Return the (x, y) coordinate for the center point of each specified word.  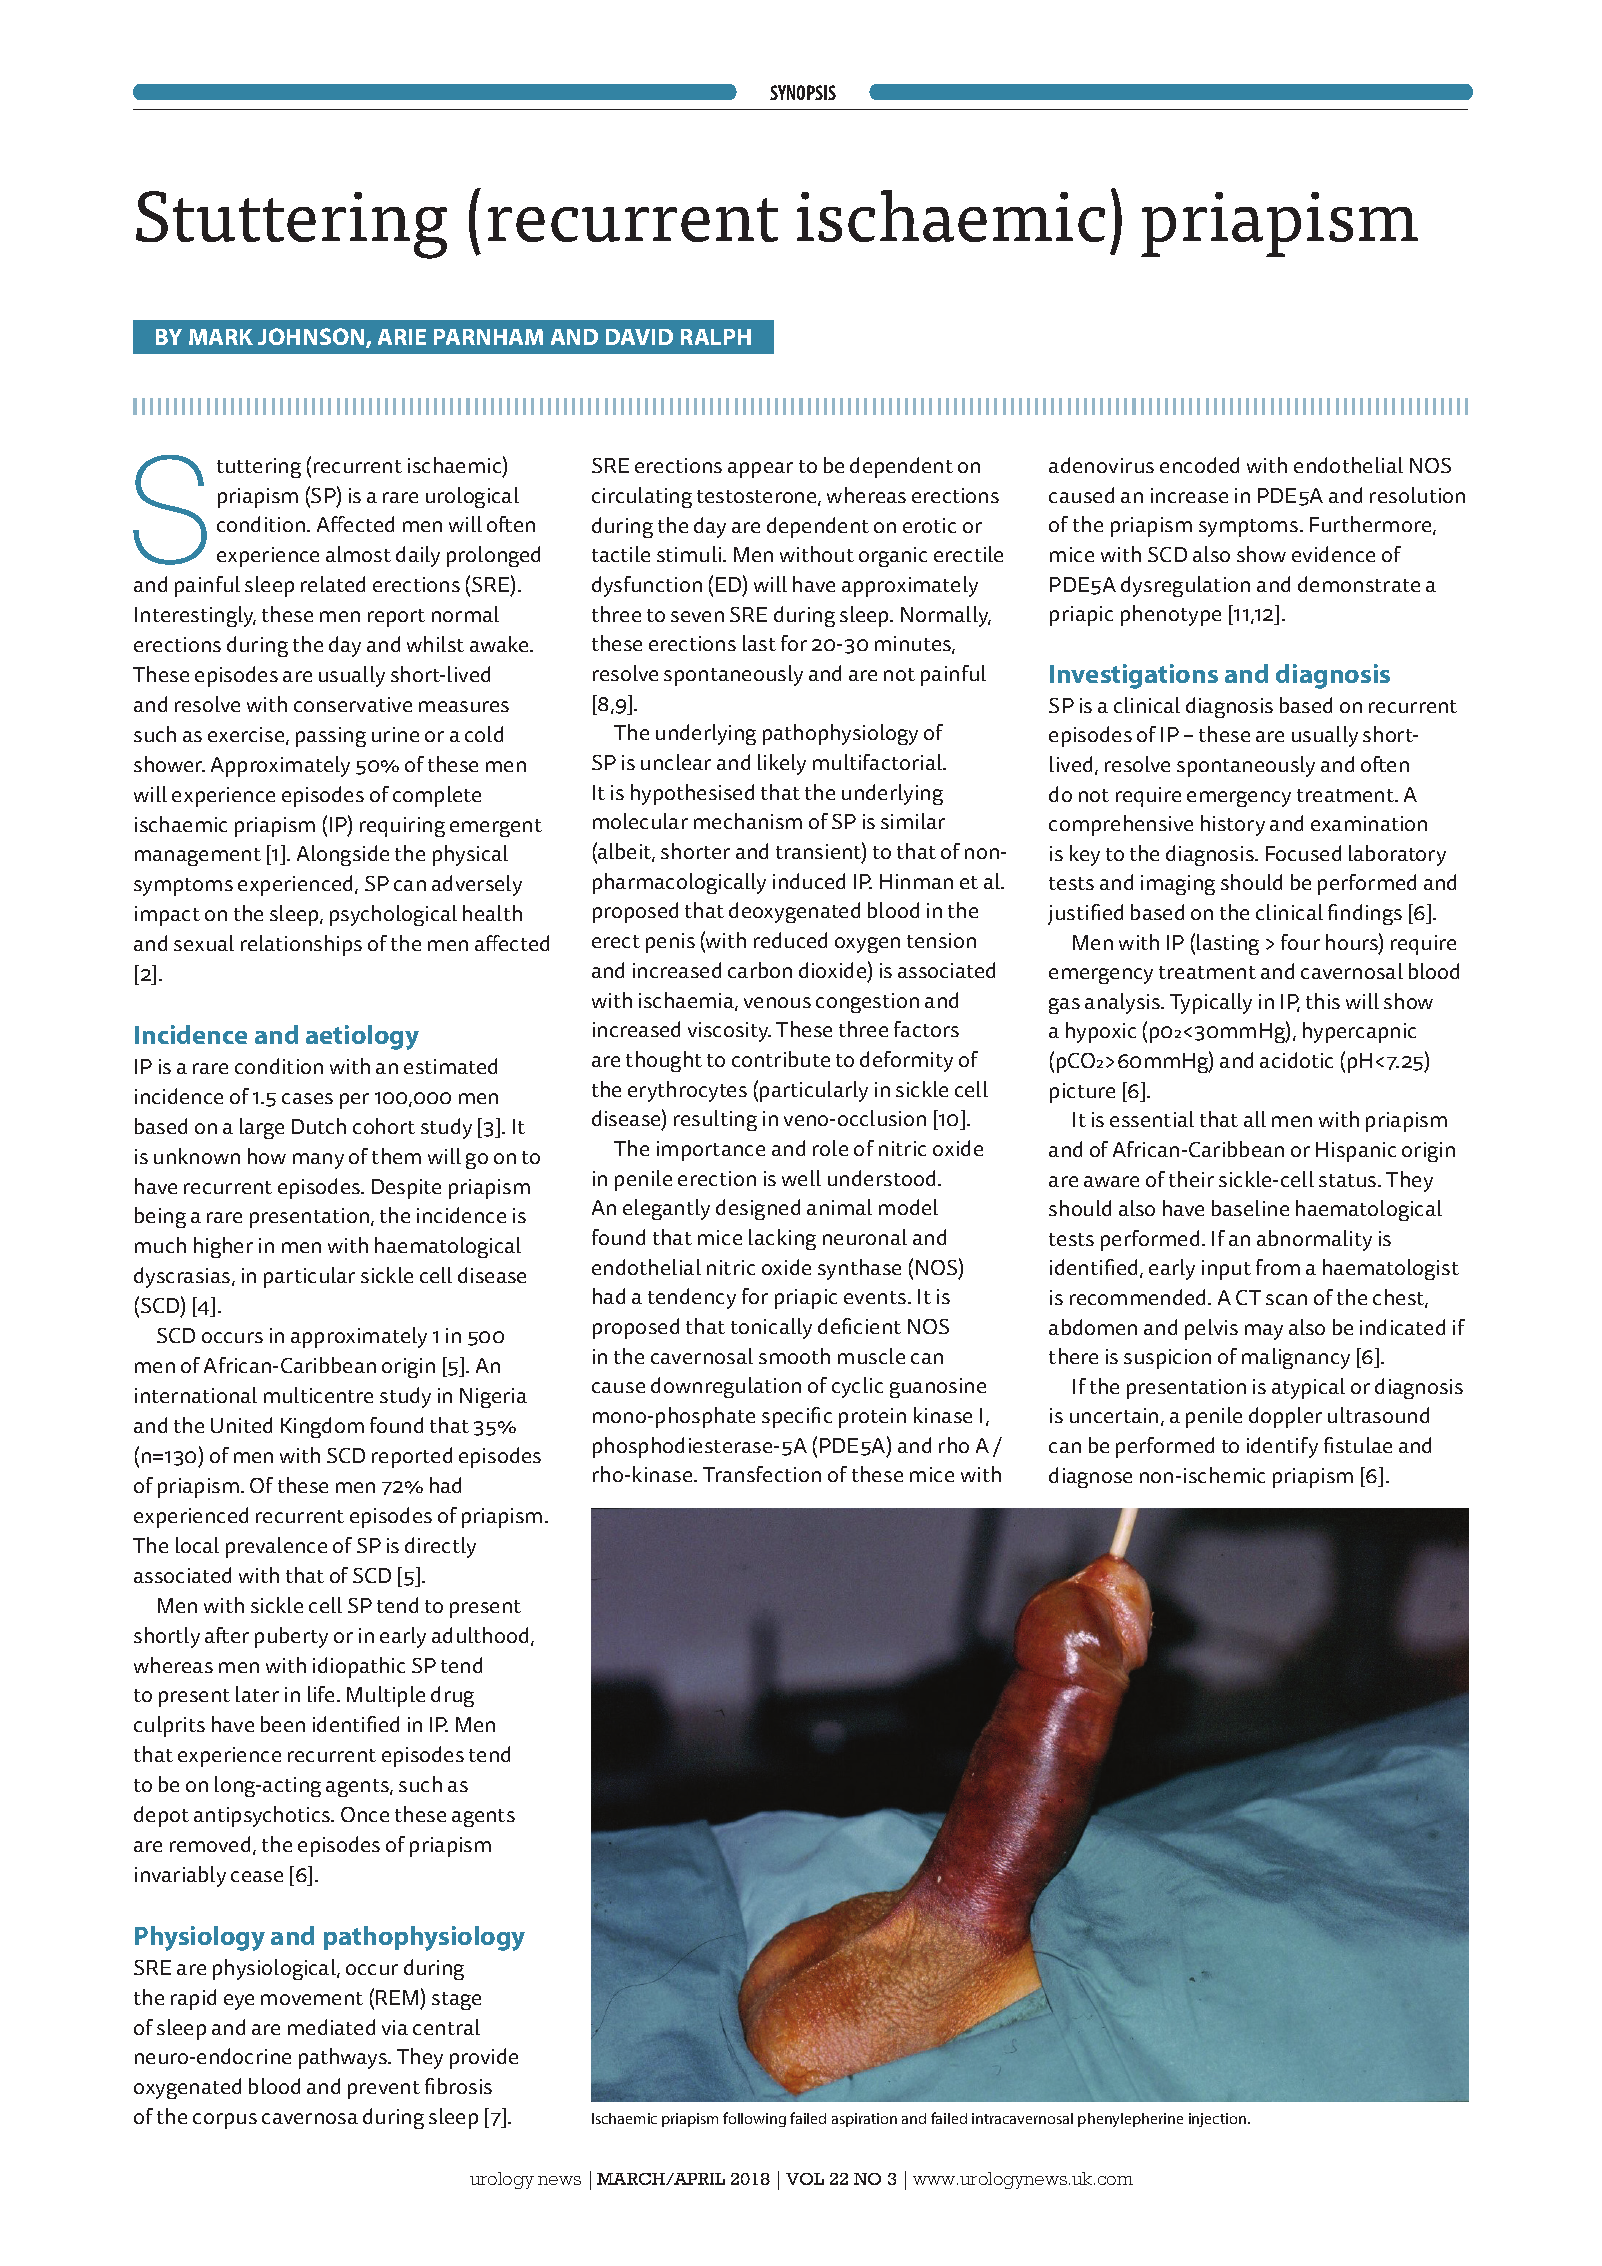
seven (697, 616)
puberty (291, 1637)
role (830, 1148)
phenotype (1171, 615)
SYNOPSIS (803, 92)
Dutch (319, 1126)
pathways (344, 2058)
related (333, 584)
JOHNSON (312, 338)
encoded (1199, 465)
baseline (1250, 1208)
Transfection (762, 1474)
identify (1282, 1447)
